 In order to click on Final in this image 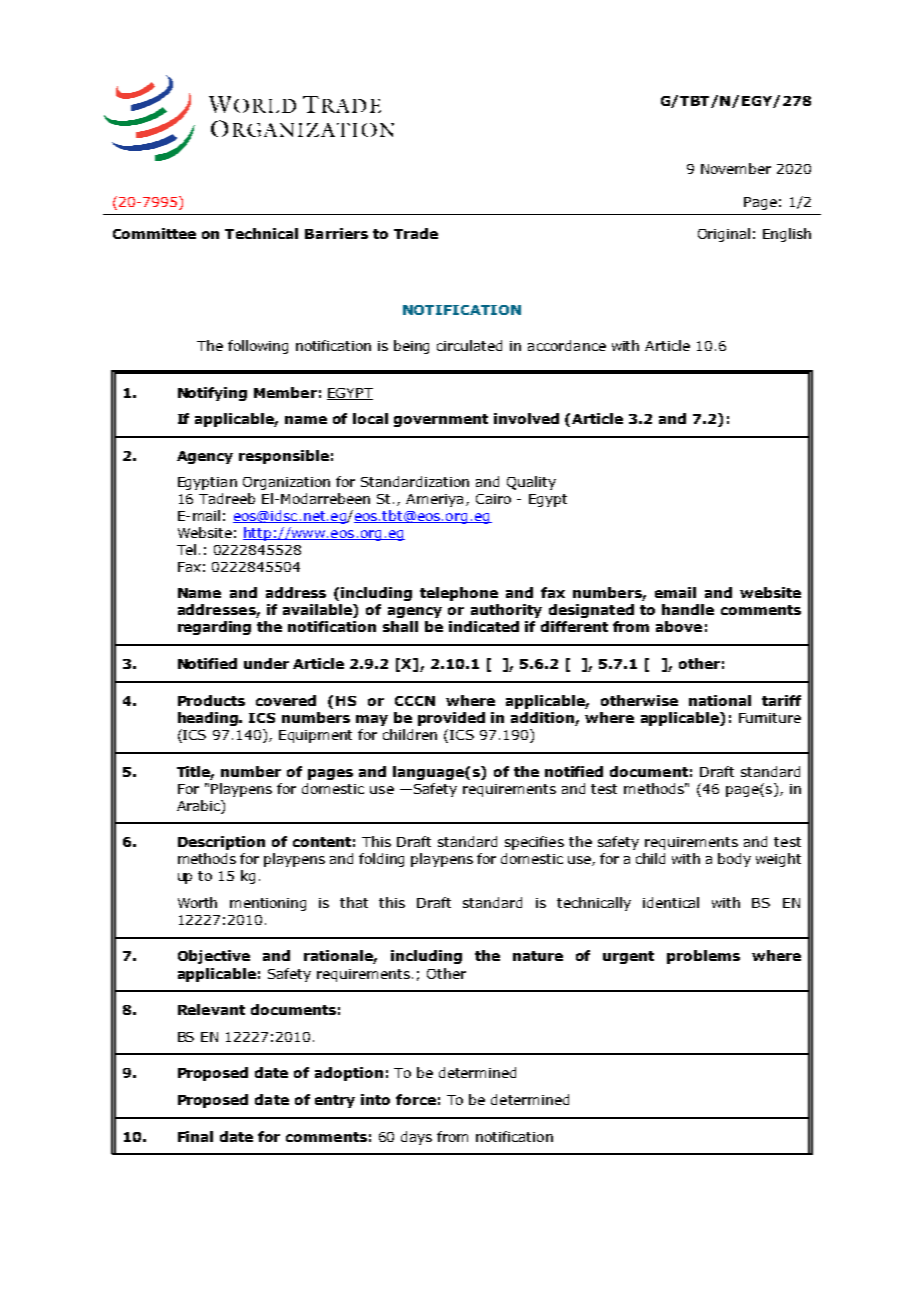, I will do `click(195, 1136)`.
